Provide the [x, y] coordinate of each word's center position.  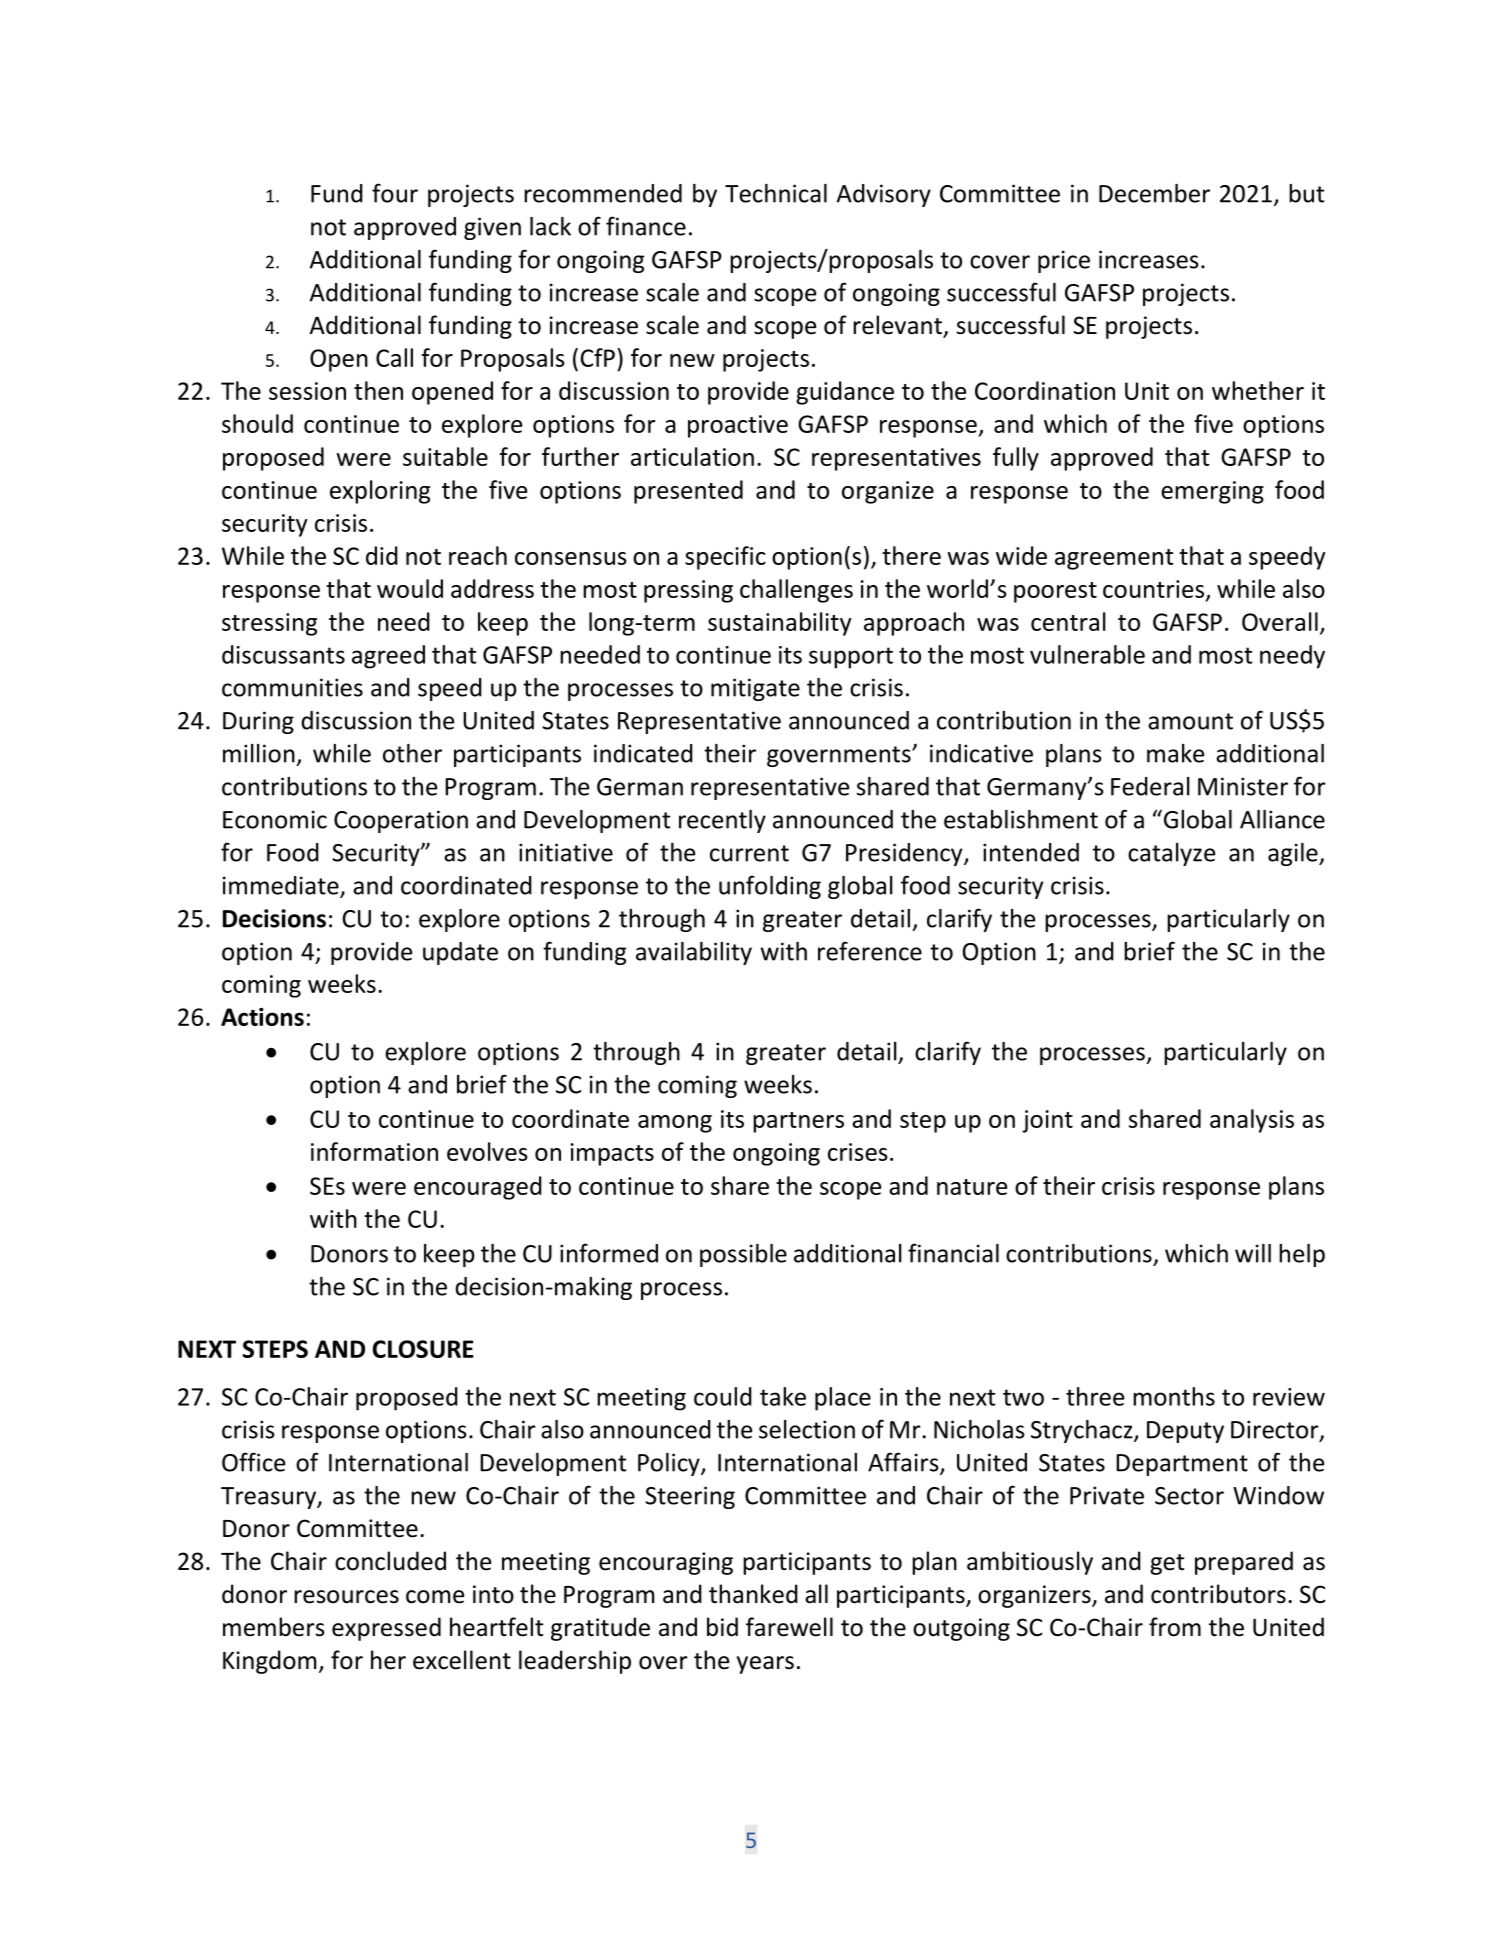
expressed [386, 1629]
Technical [776, 193]
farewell [789, 1627]
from [1175, 1627]
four [395, 193]
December [1154, 193]
